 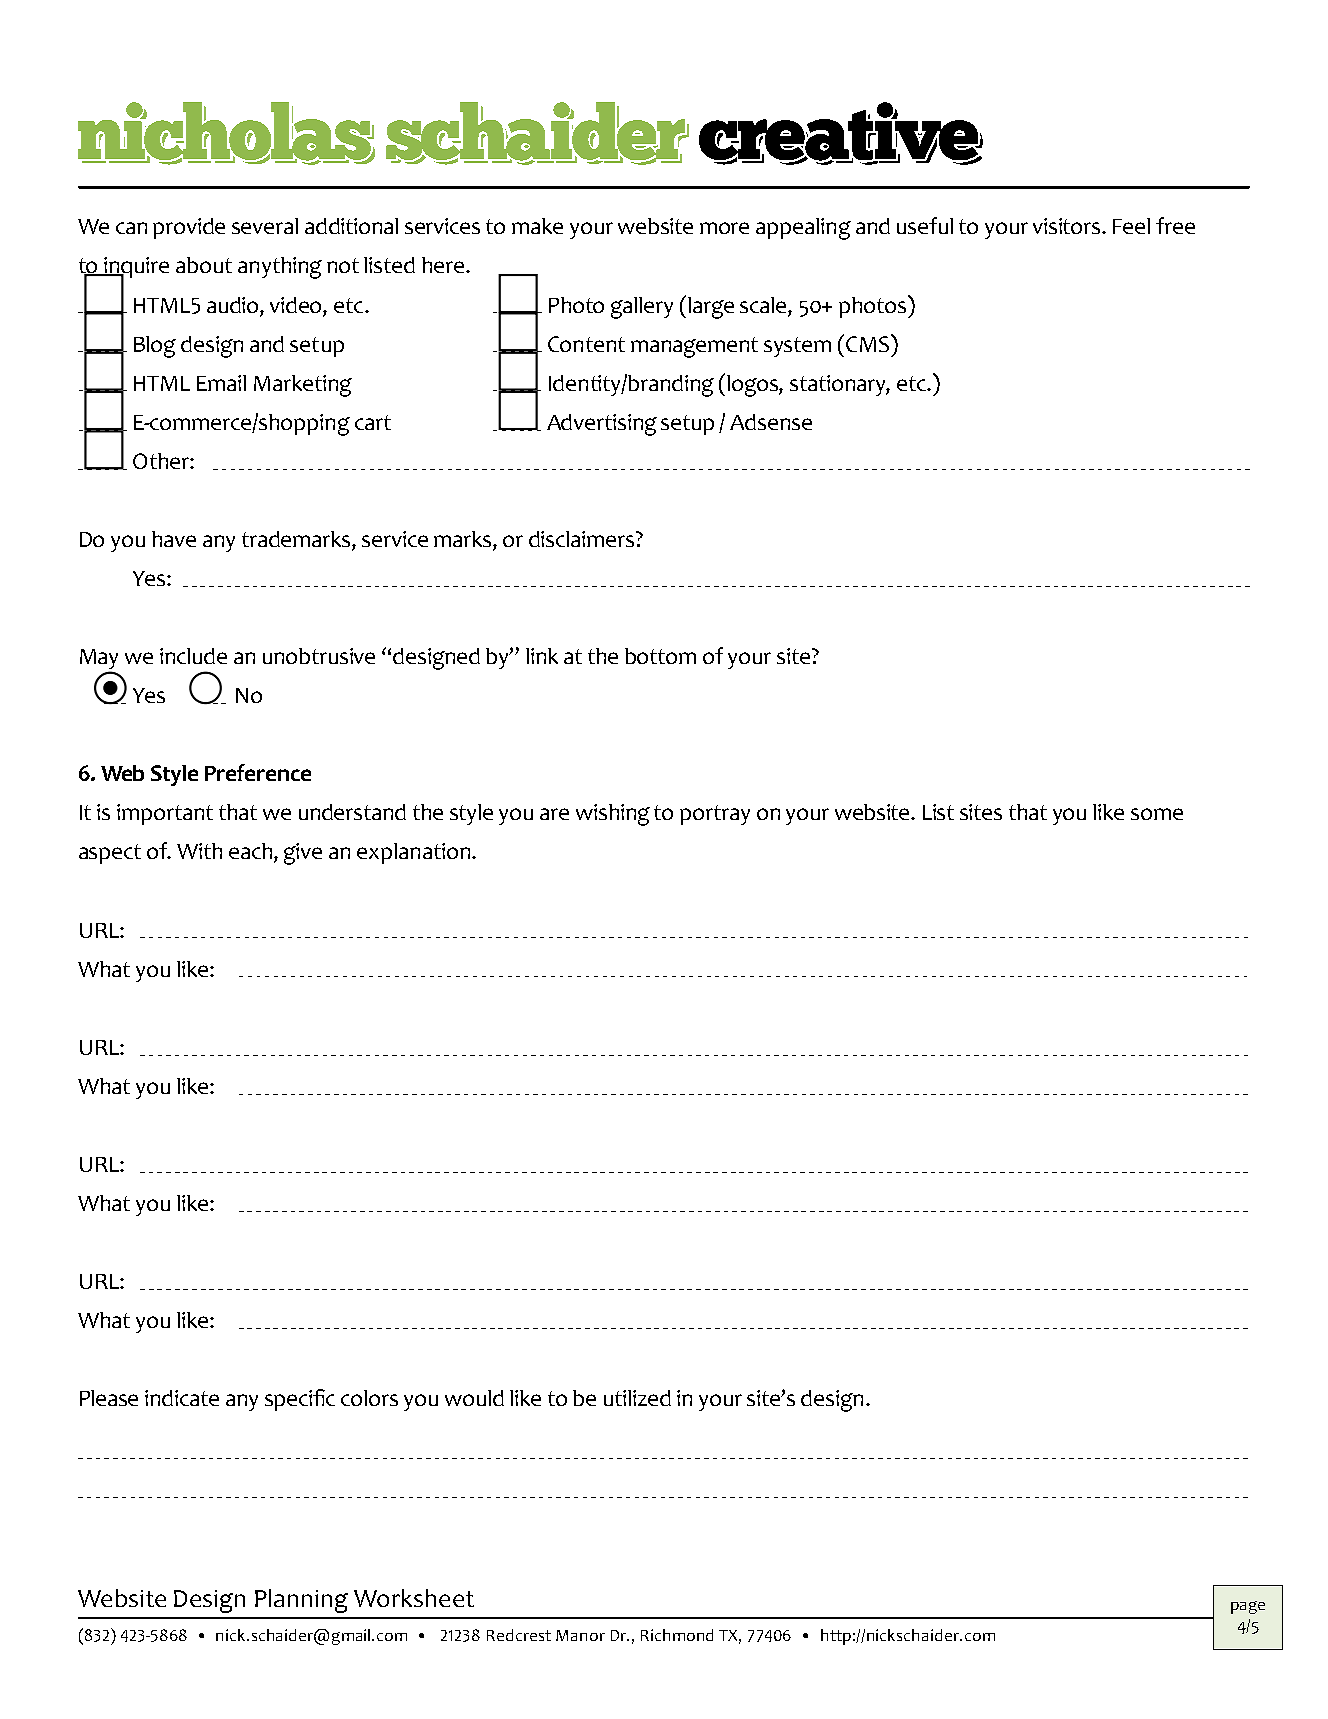 What do you see at coordinates (660, 656) in the screenshot?
I see `bottom` at bounding box center [660, 656].
